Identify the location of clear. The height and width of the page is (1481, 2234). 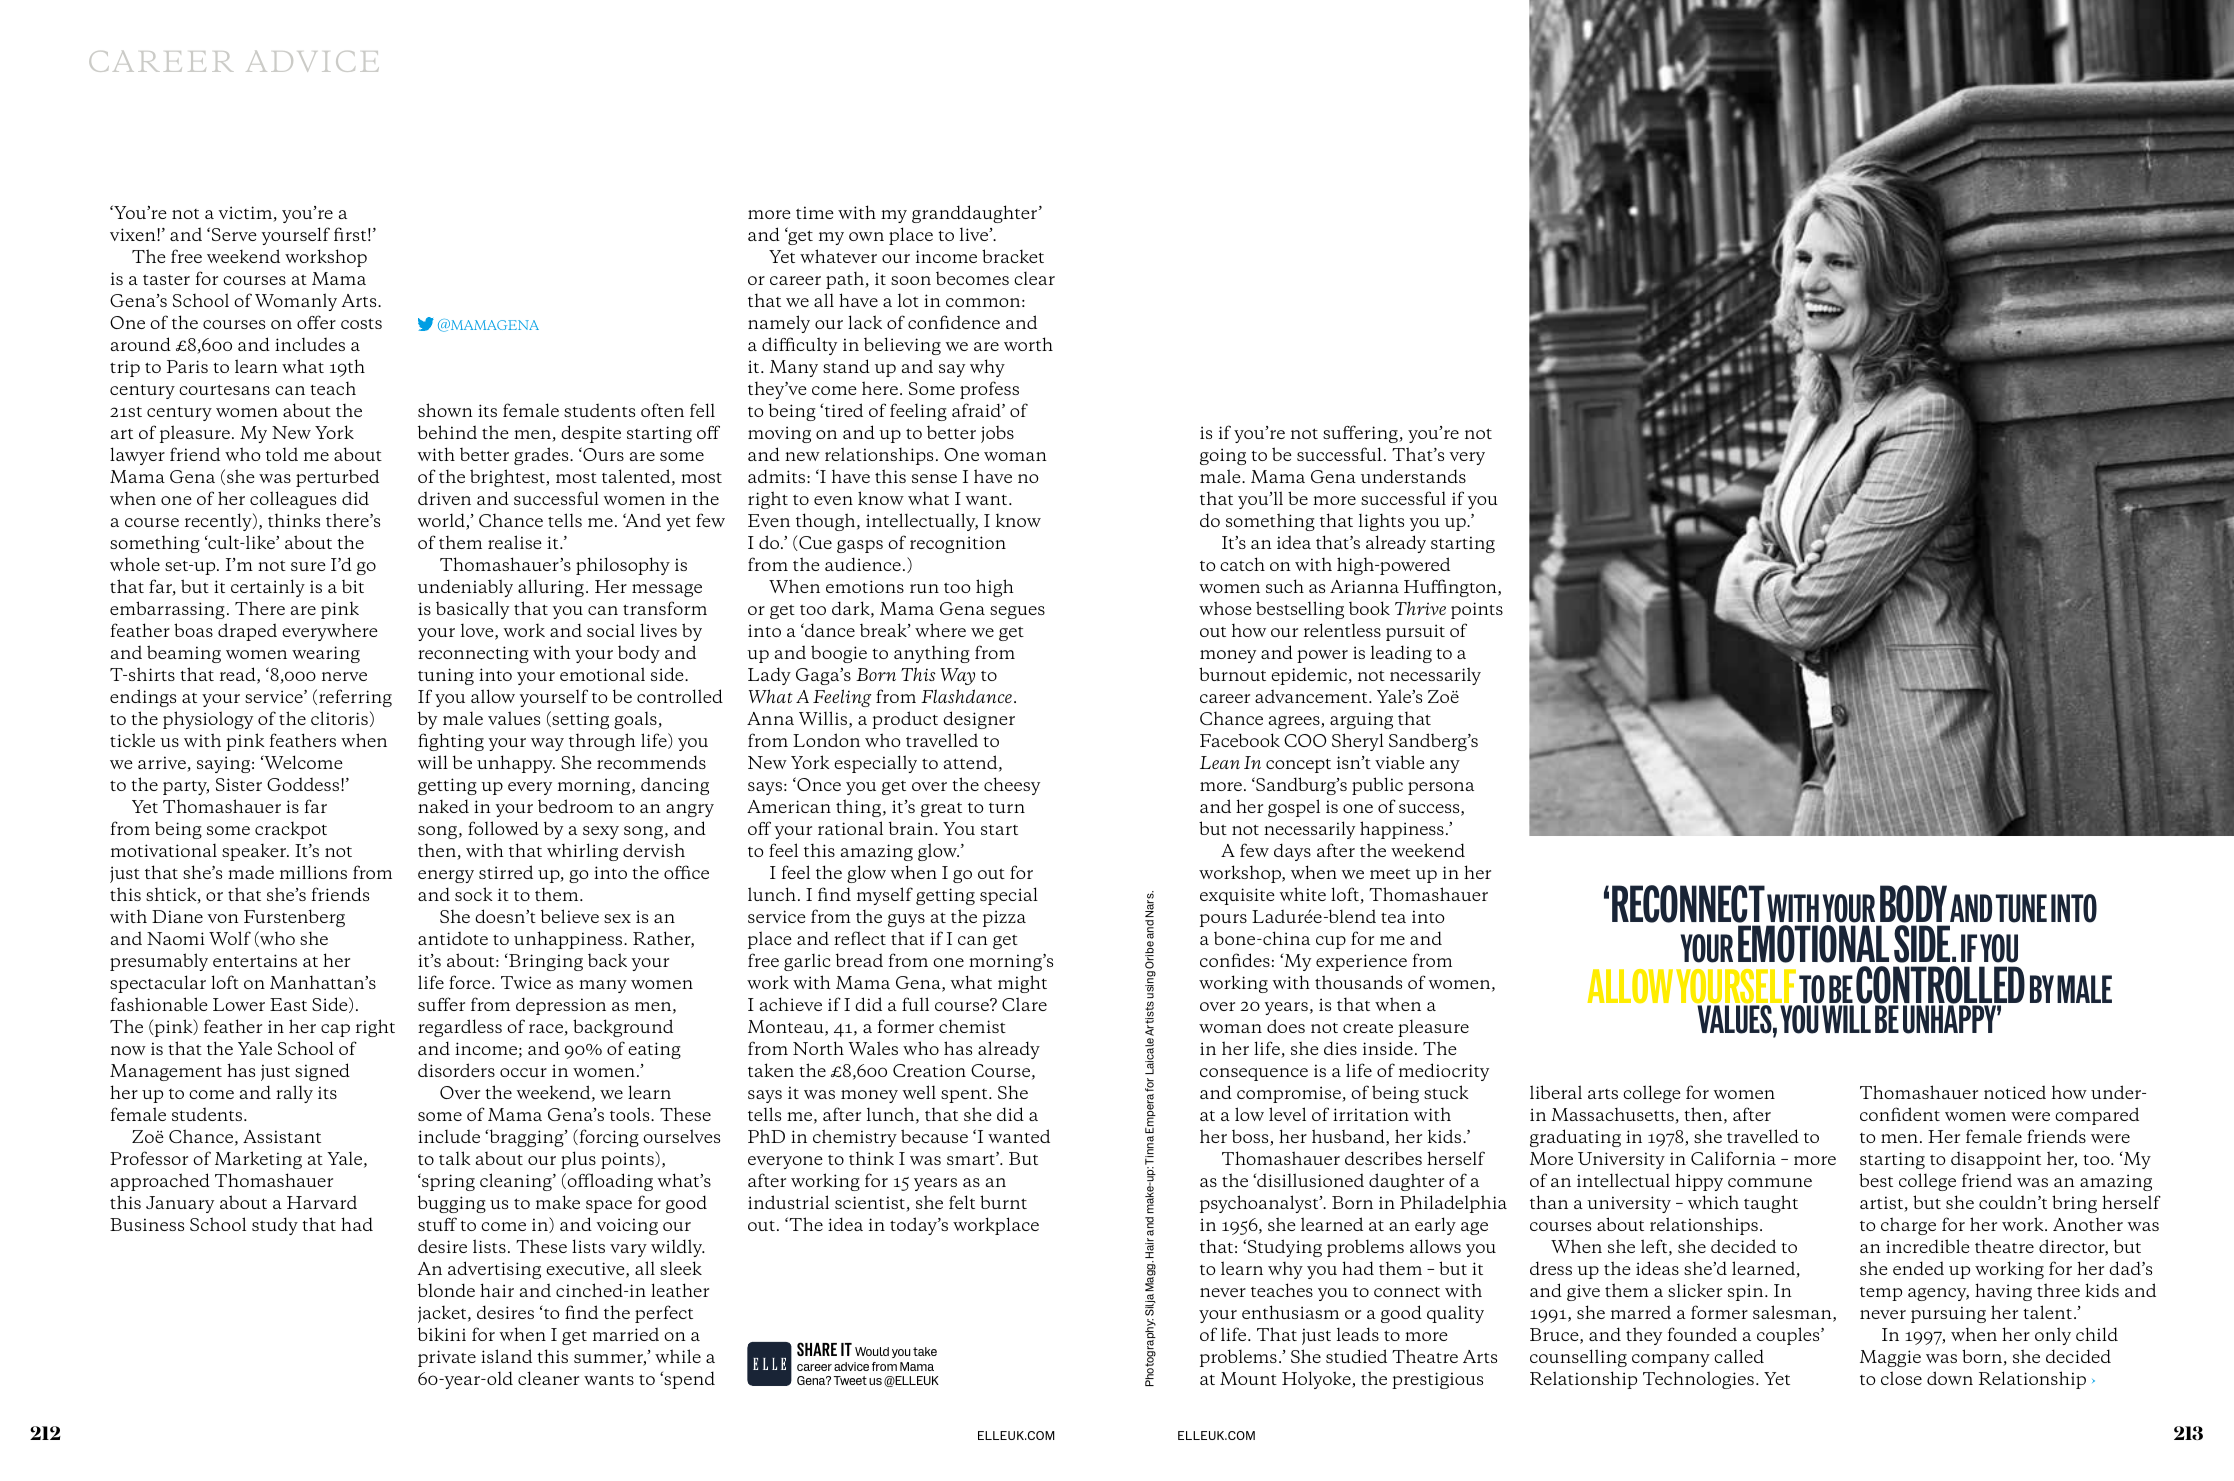
(1034, 278).
